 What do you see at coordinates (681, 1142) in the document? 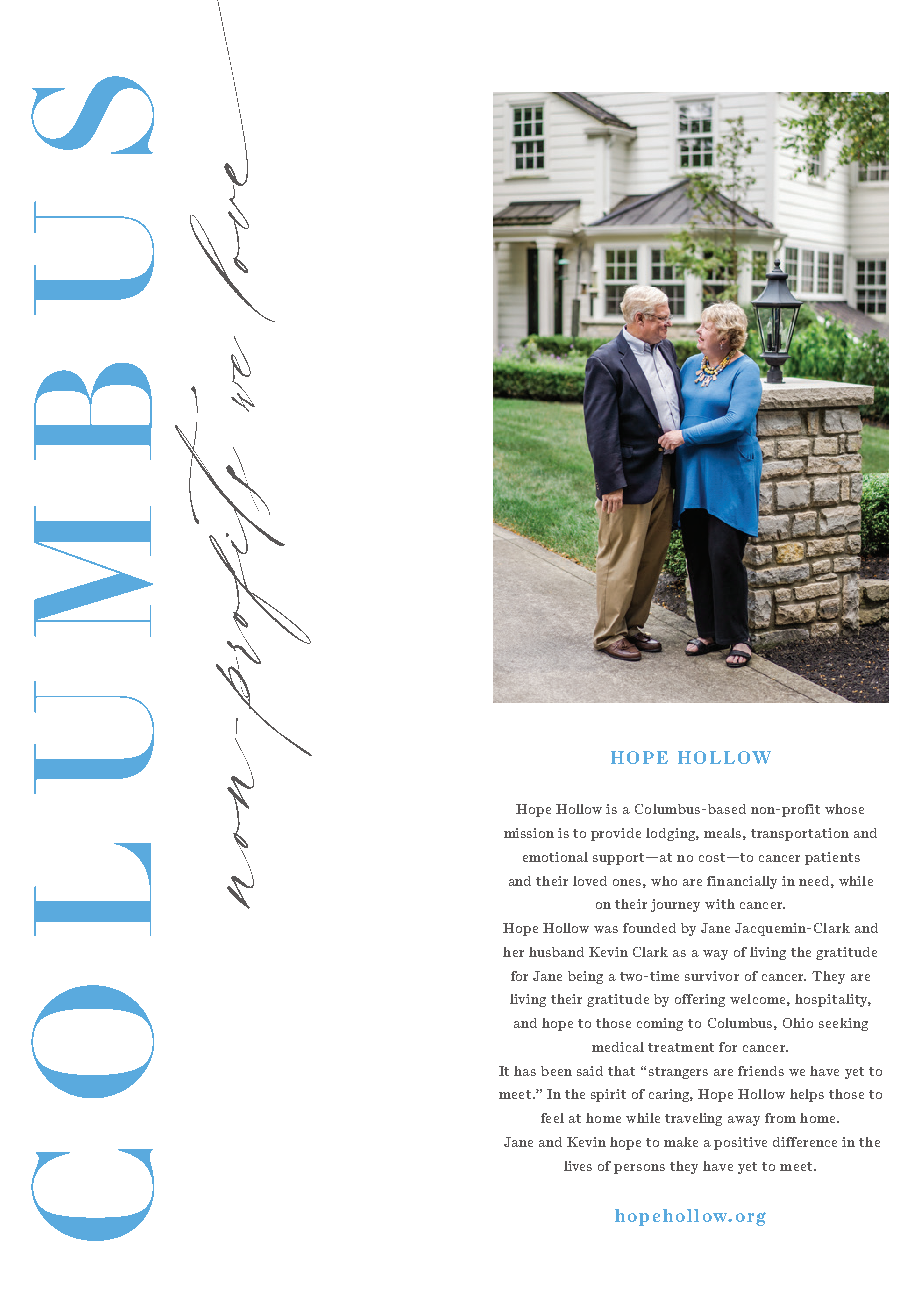
I see `make` at bounding box center [681, 1142].
